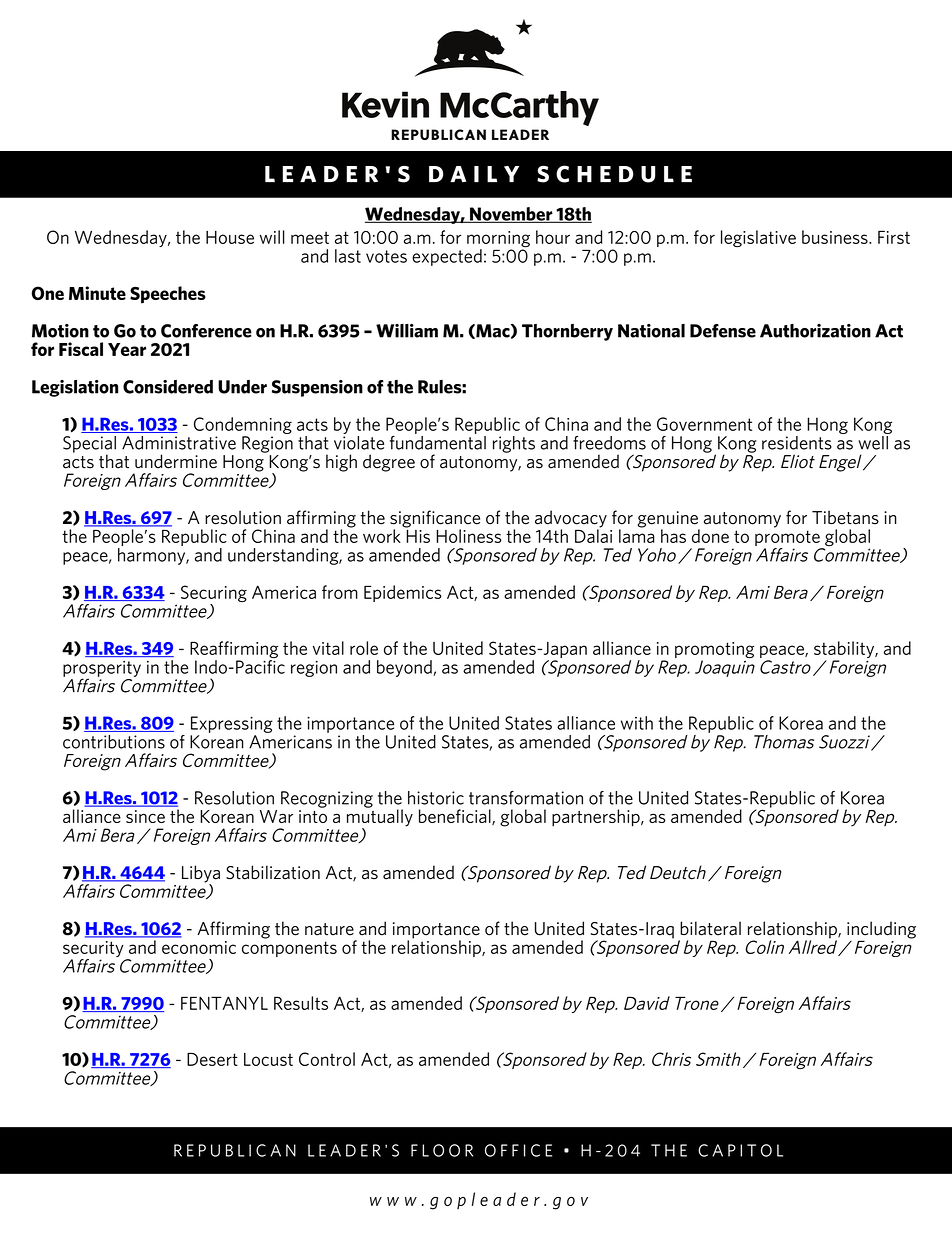  I want to click on Considered, so click(168, 387).
